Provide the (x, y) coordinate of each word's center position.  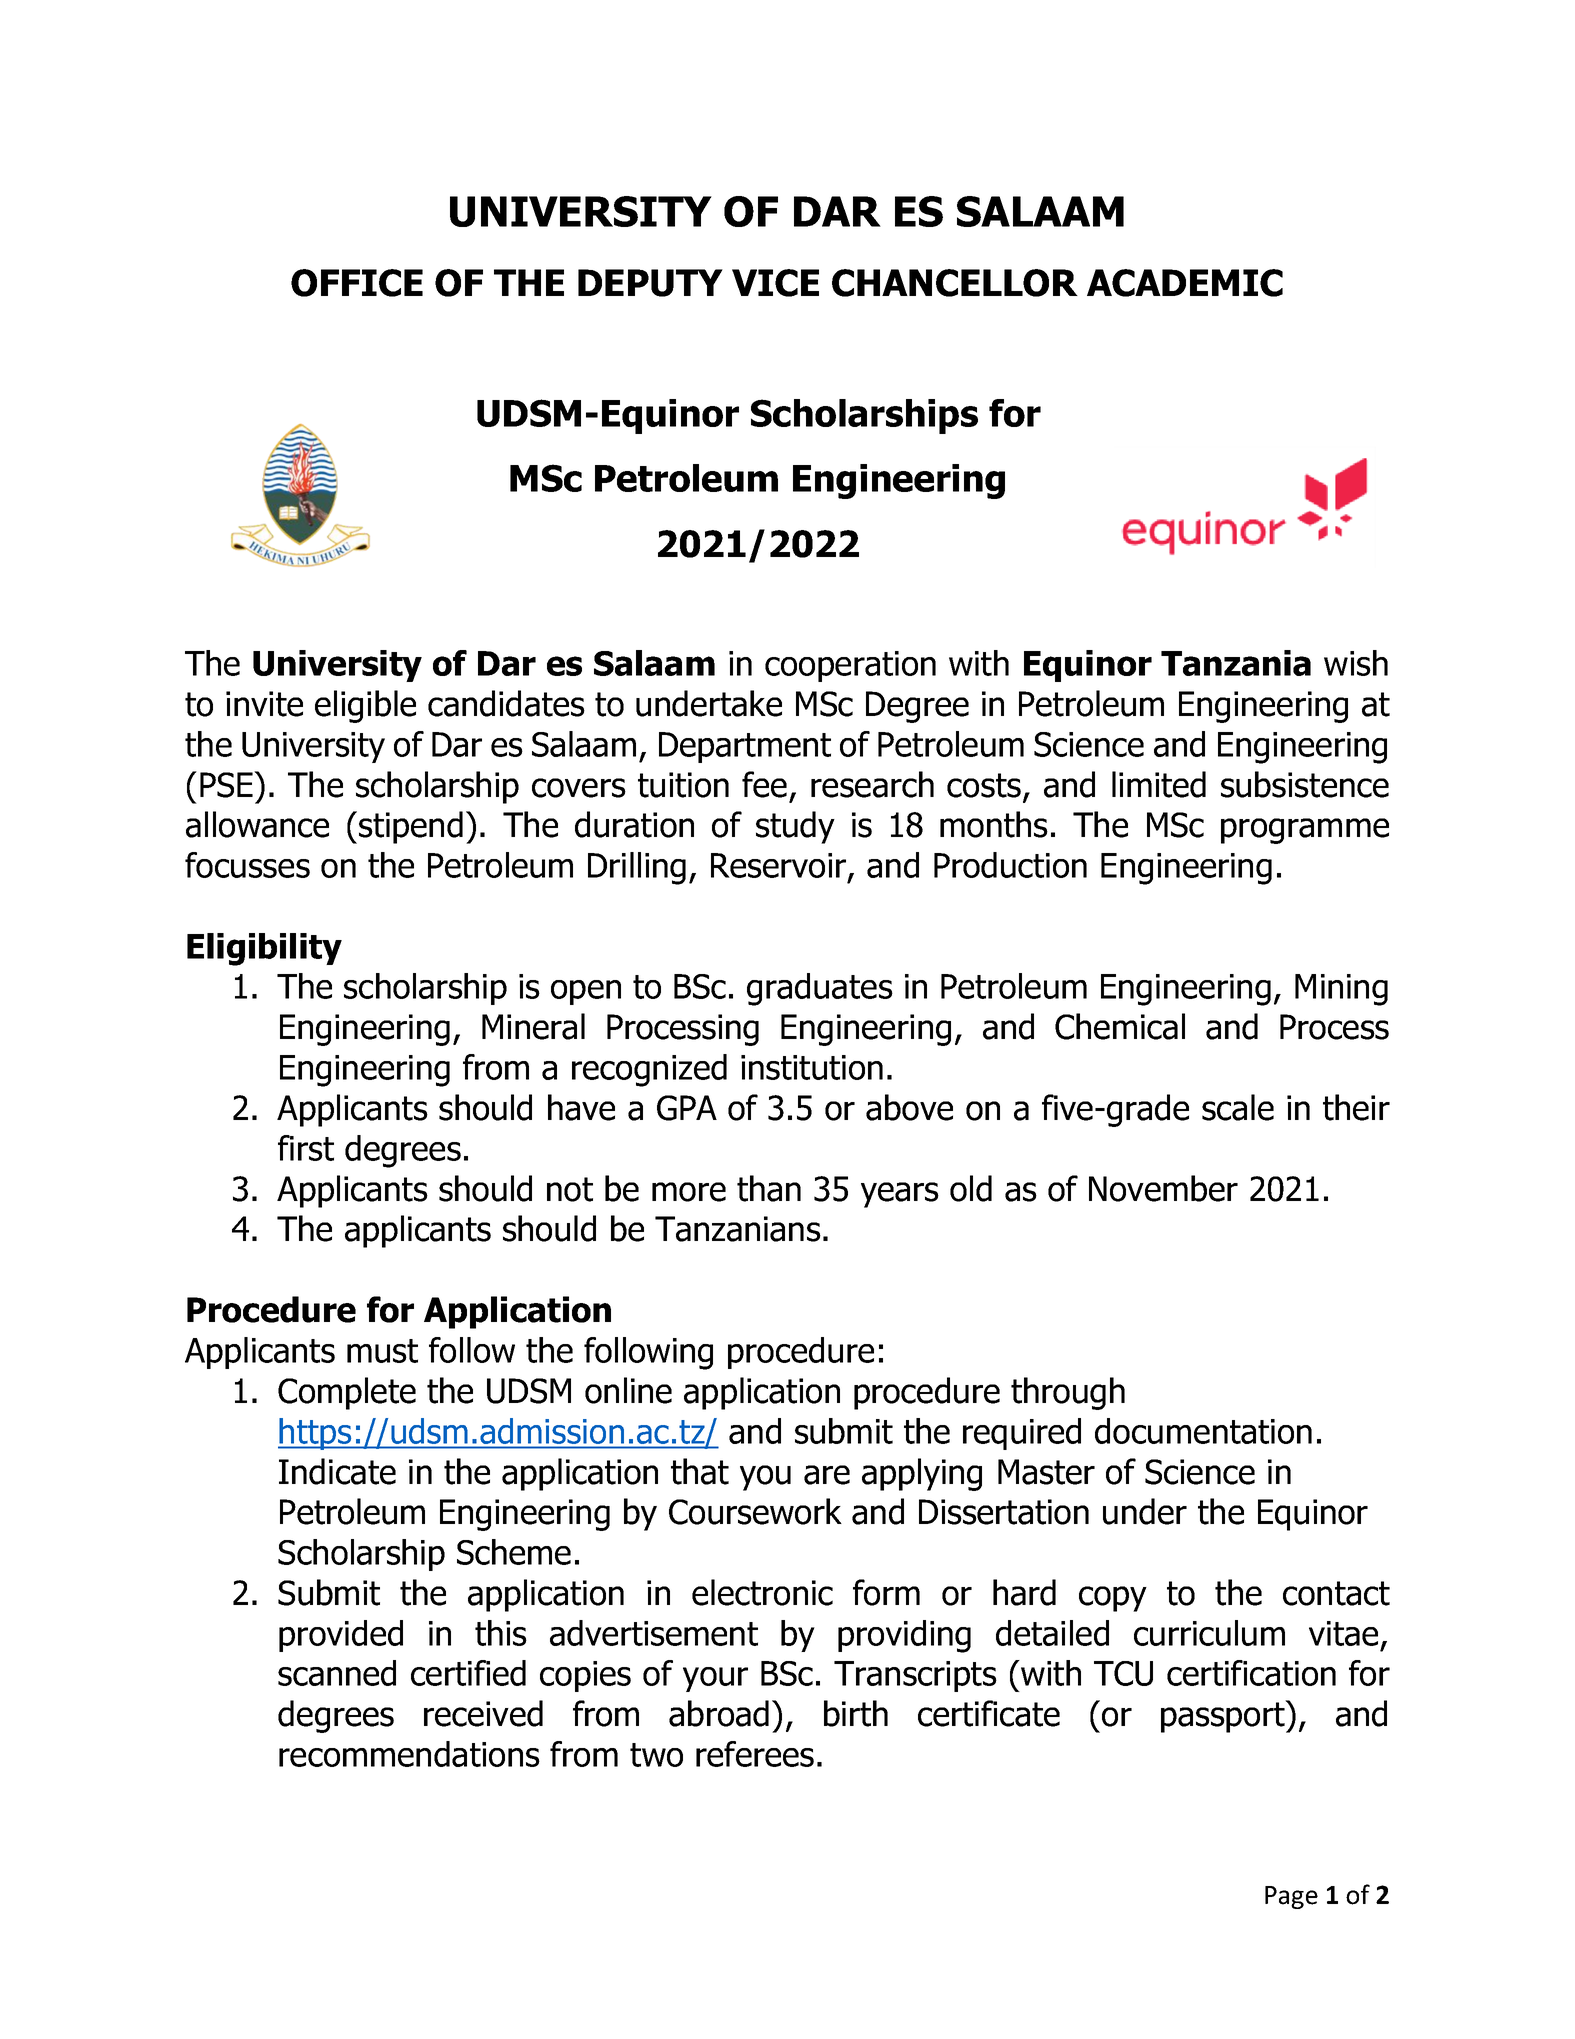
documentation (1203, 1431)
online (628, 1390)
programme (1305, 831)
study (795, 827)
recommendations (409, 1754)
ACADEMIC (1185, 283)
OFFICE (357, 283)
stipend (411, 827)
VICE (775, 283)
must (382, 1351)
